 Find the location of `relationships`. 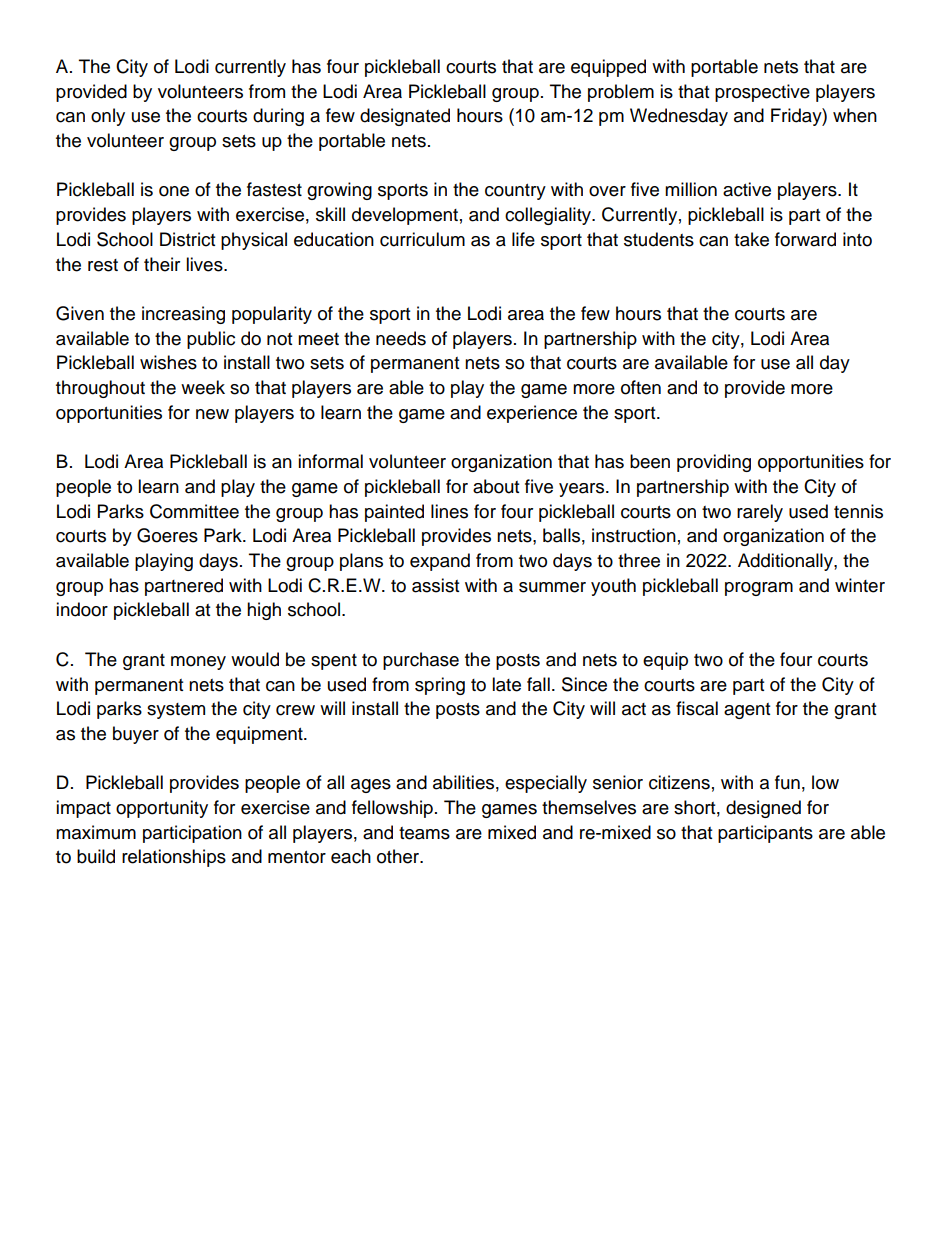

relationships is located at coordinates (174, 858).
